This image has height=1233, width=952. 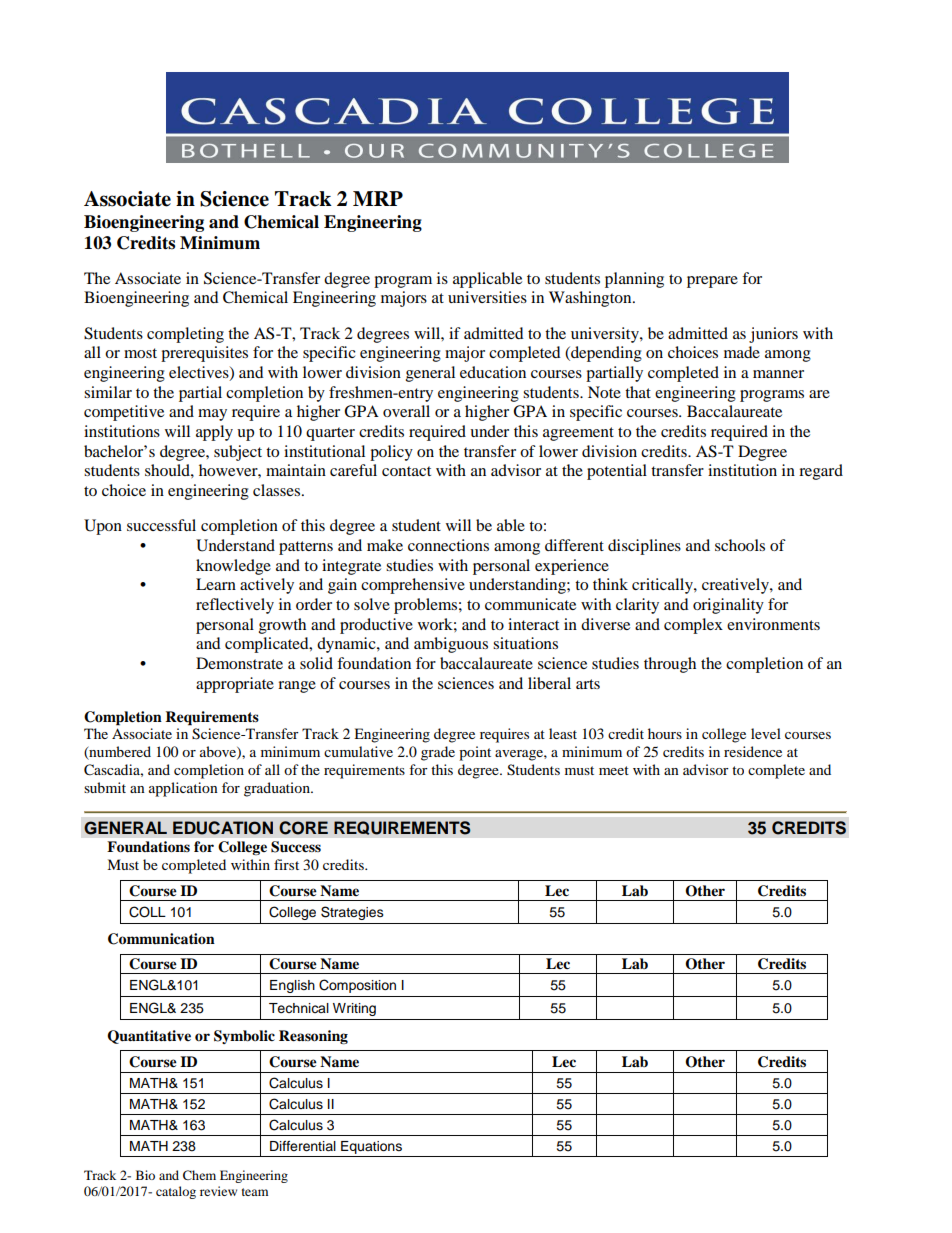 I want to click on review, so click(x=218, y=1191).
